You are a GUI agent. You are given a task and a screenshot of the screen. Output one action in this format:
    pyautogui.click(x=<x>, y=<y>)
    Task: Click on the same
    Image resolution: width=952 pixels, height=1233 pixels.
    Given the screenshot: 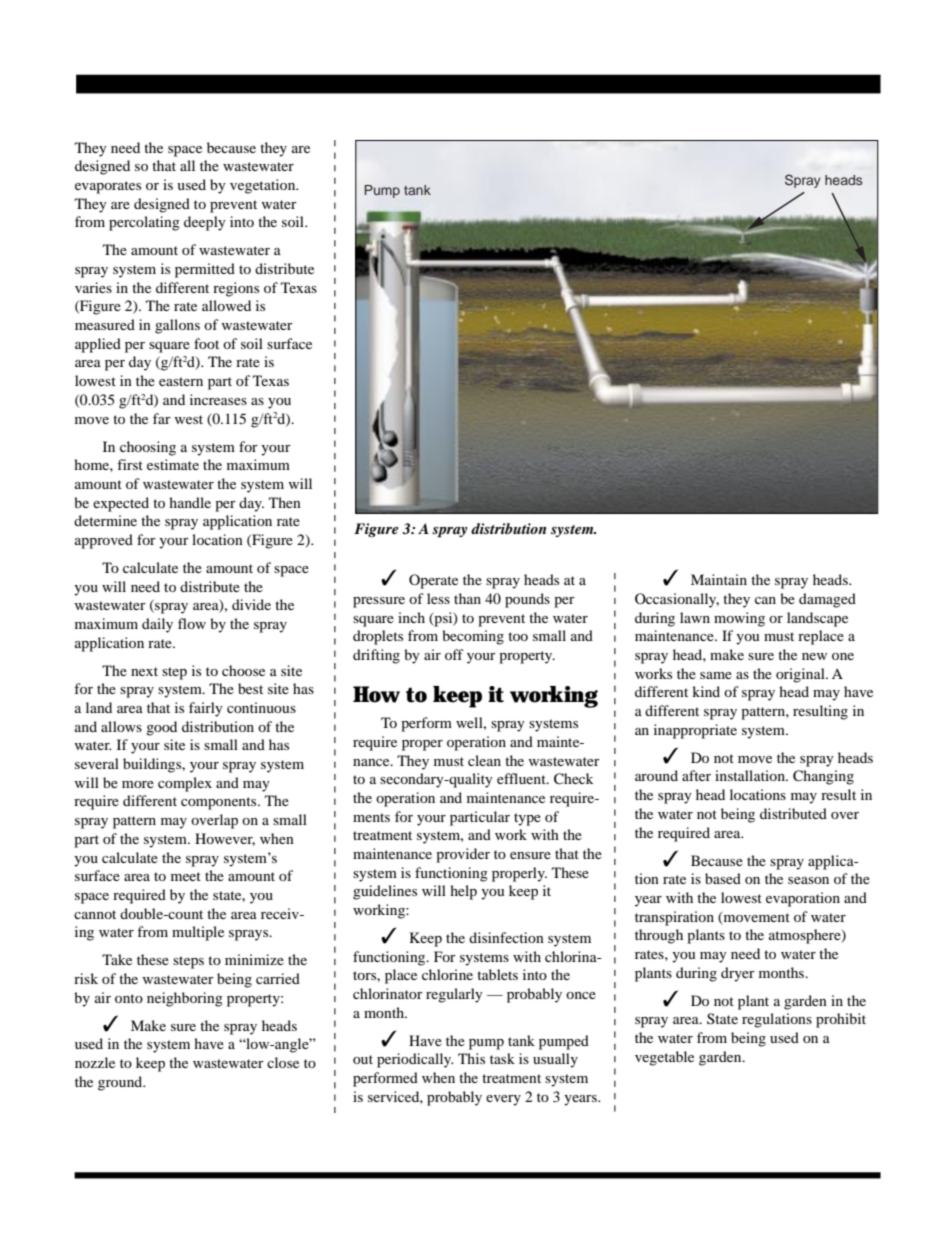 What is the action you would take?
    pyautogui.click(x=716, y=675)
